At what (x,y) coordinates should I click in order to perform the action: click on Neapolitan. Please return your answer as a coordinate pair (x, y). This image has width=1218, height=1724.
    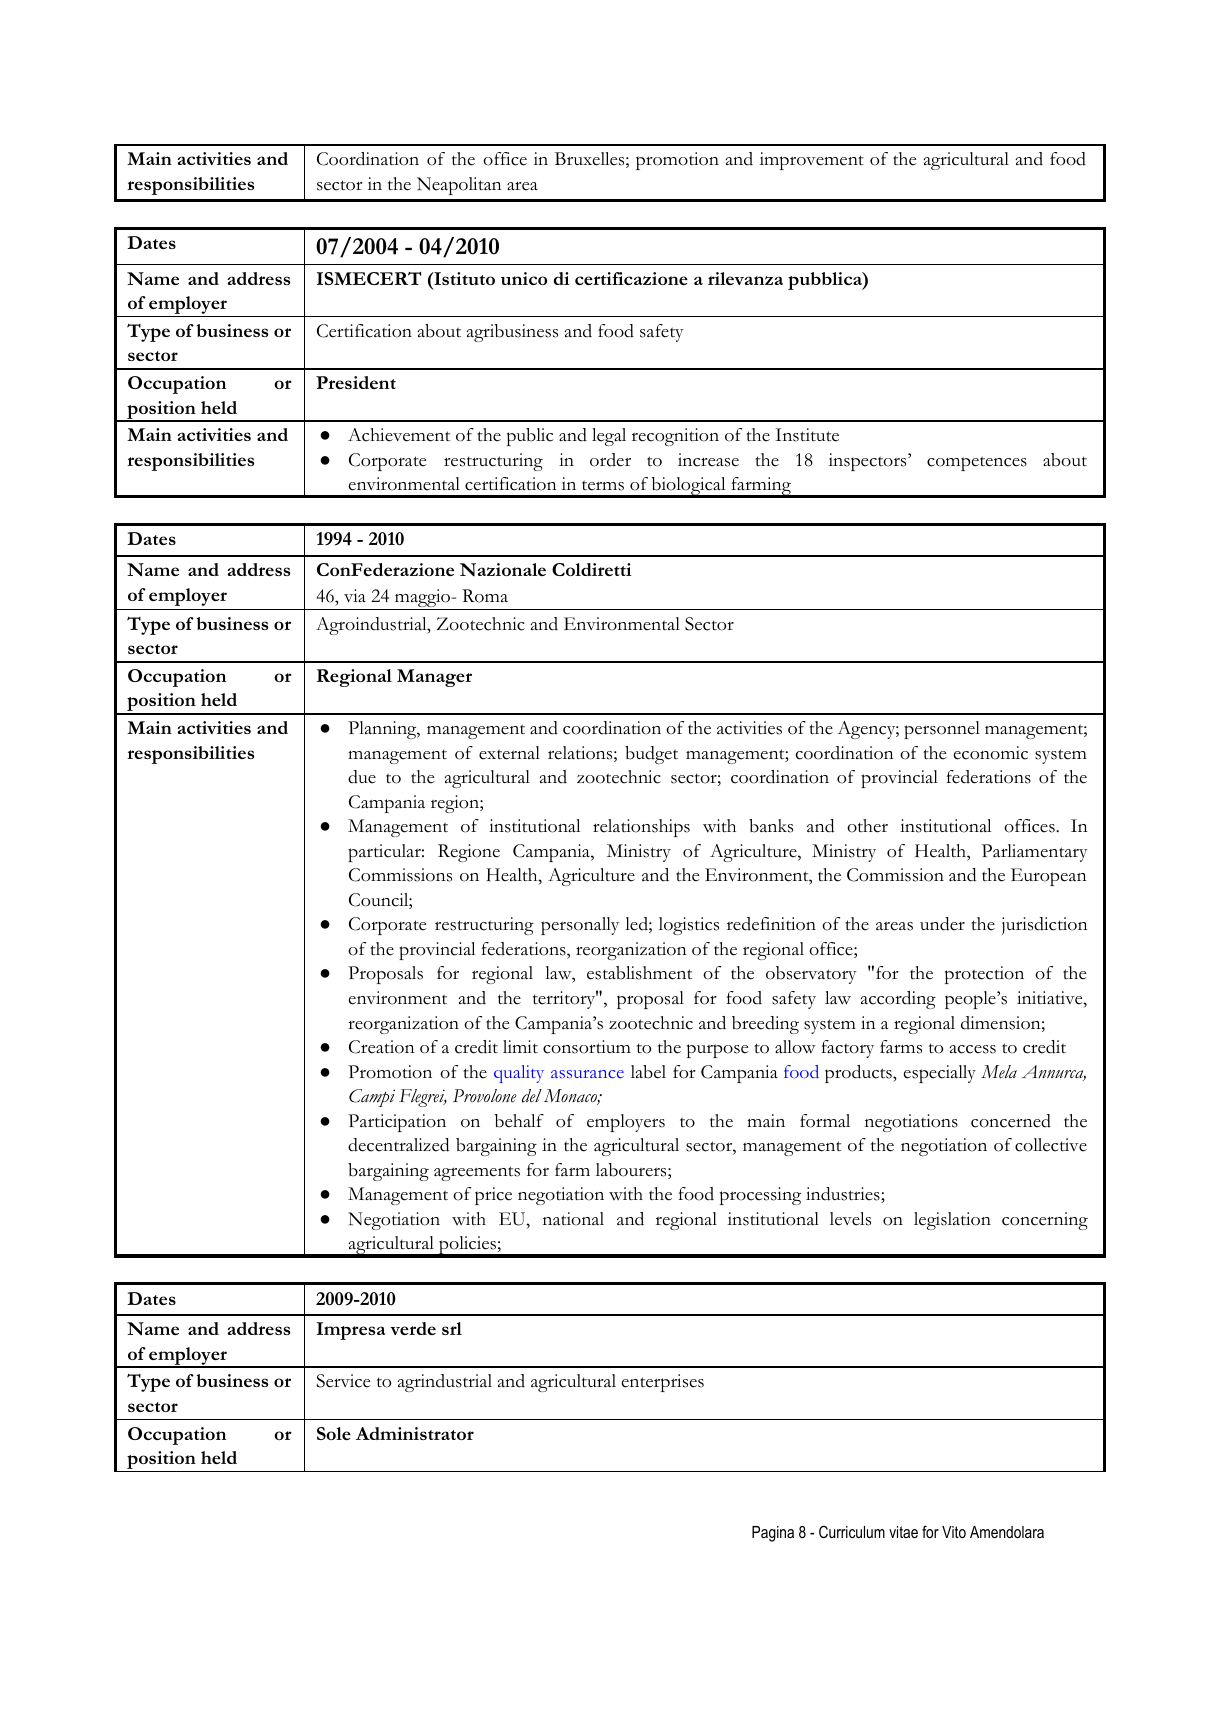
    Looking at the image, I should click on (459, 186).
